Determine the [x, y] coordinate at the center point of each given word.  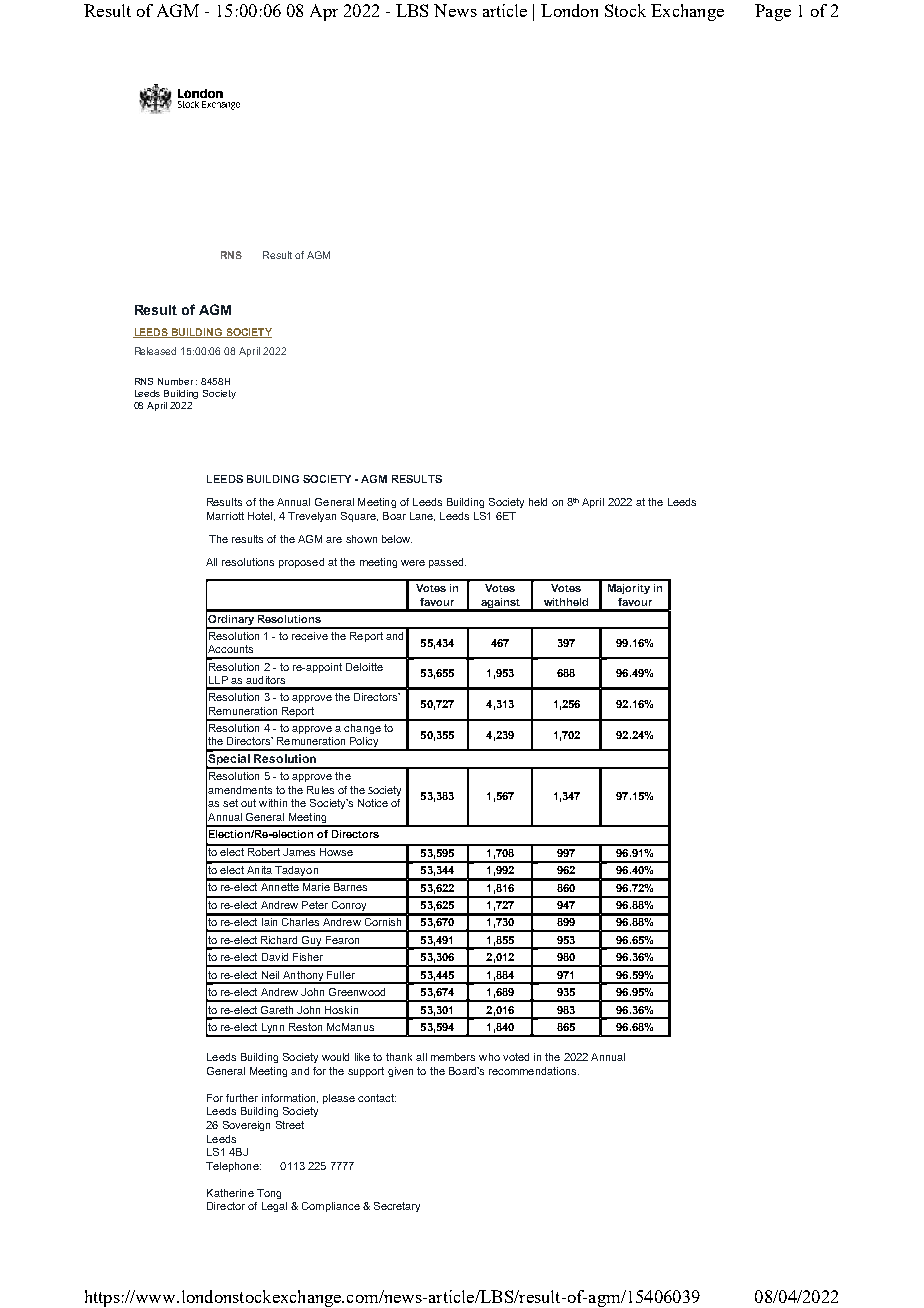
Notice [373, 803]
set [230, 803]
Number [175, 381]
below [397, 539]
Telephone [233, 1167]
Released [155, 351]
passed [447, 563]
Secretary [397, 1207]
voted [516, 1057]
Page [773, 12]
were [413, 563]
